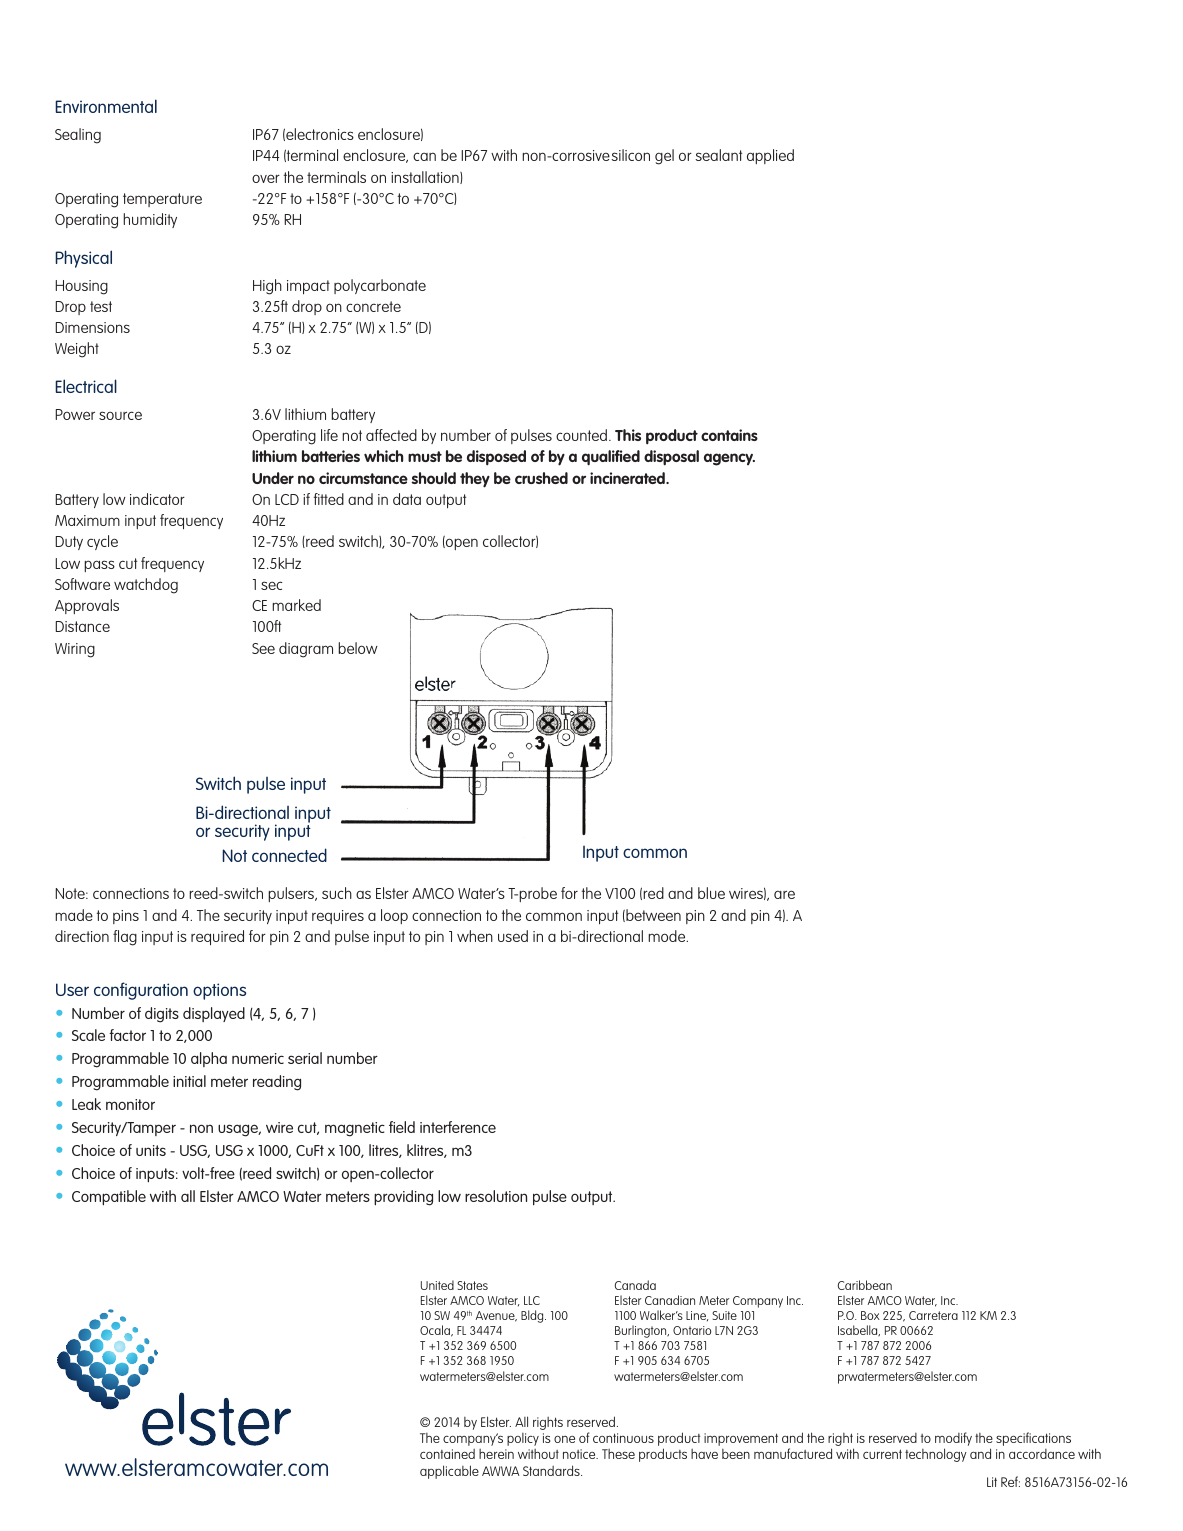 The width and height of the screenshot is (1183, 1531). Describe the element at coordinates (770, 156) in the screenshot. I see `applied` at that location.
